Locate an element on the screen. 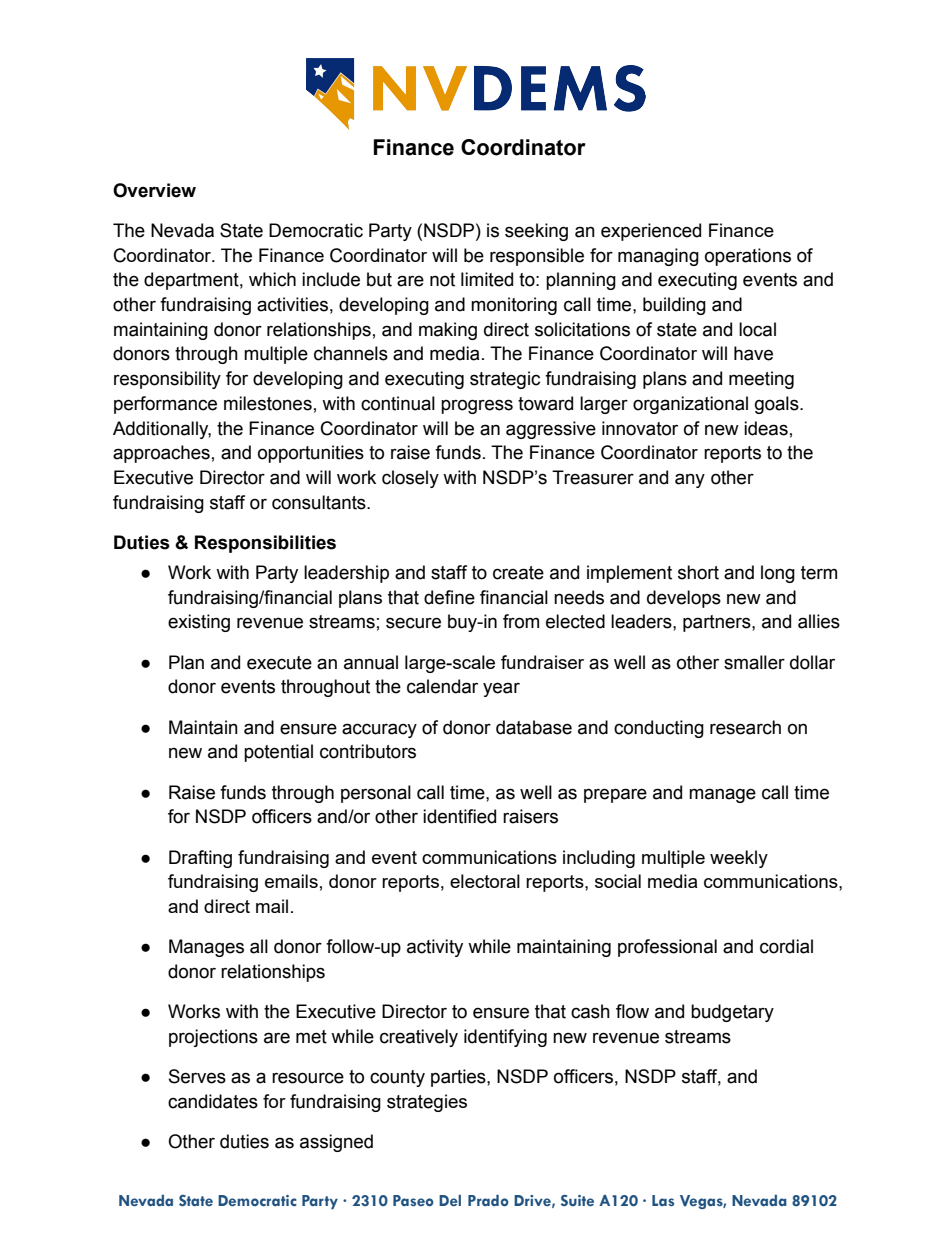  short is located at coordinates (698, 572).
